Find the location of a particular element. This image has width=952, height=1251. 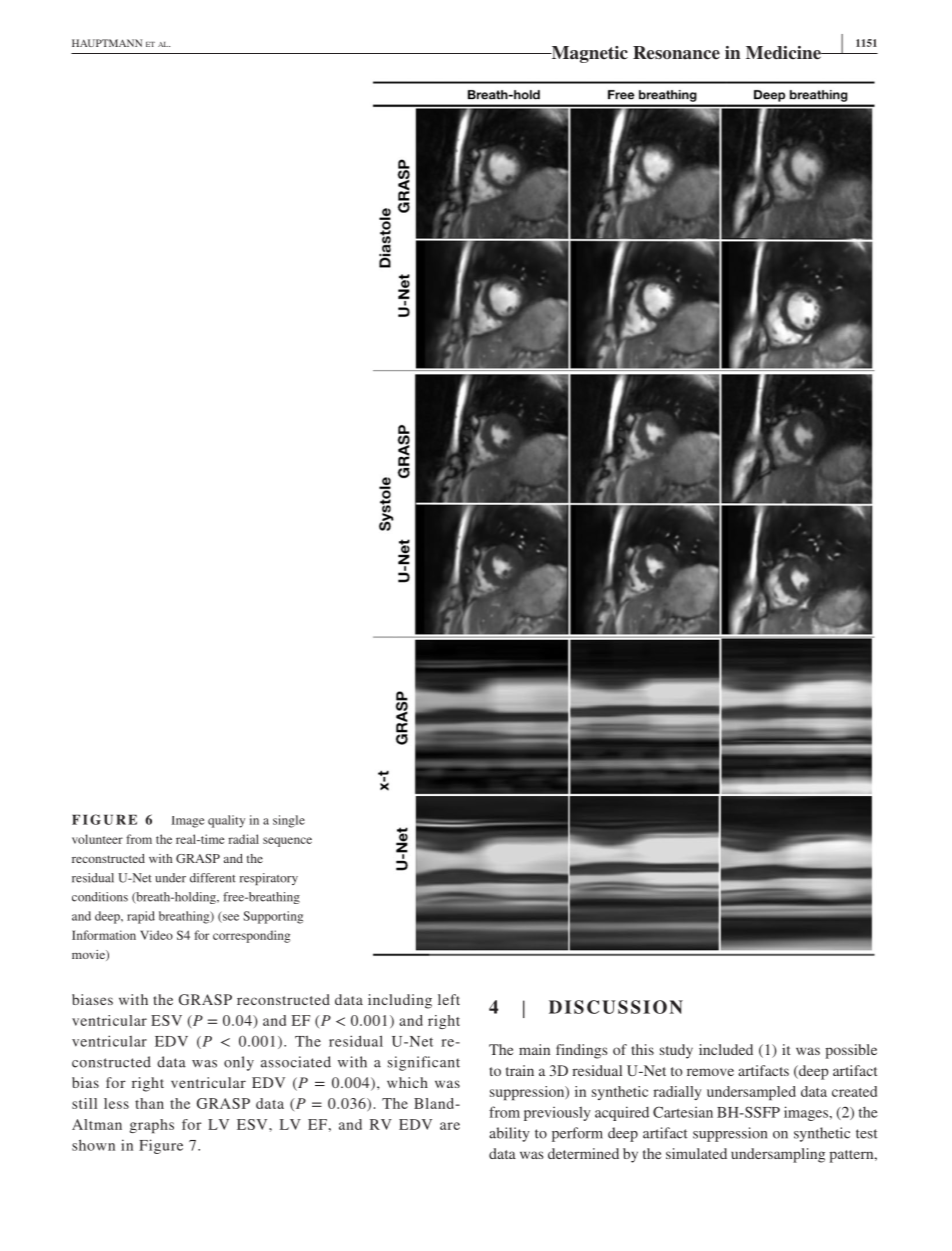

graphs is located at coordinates (152, 1126).
